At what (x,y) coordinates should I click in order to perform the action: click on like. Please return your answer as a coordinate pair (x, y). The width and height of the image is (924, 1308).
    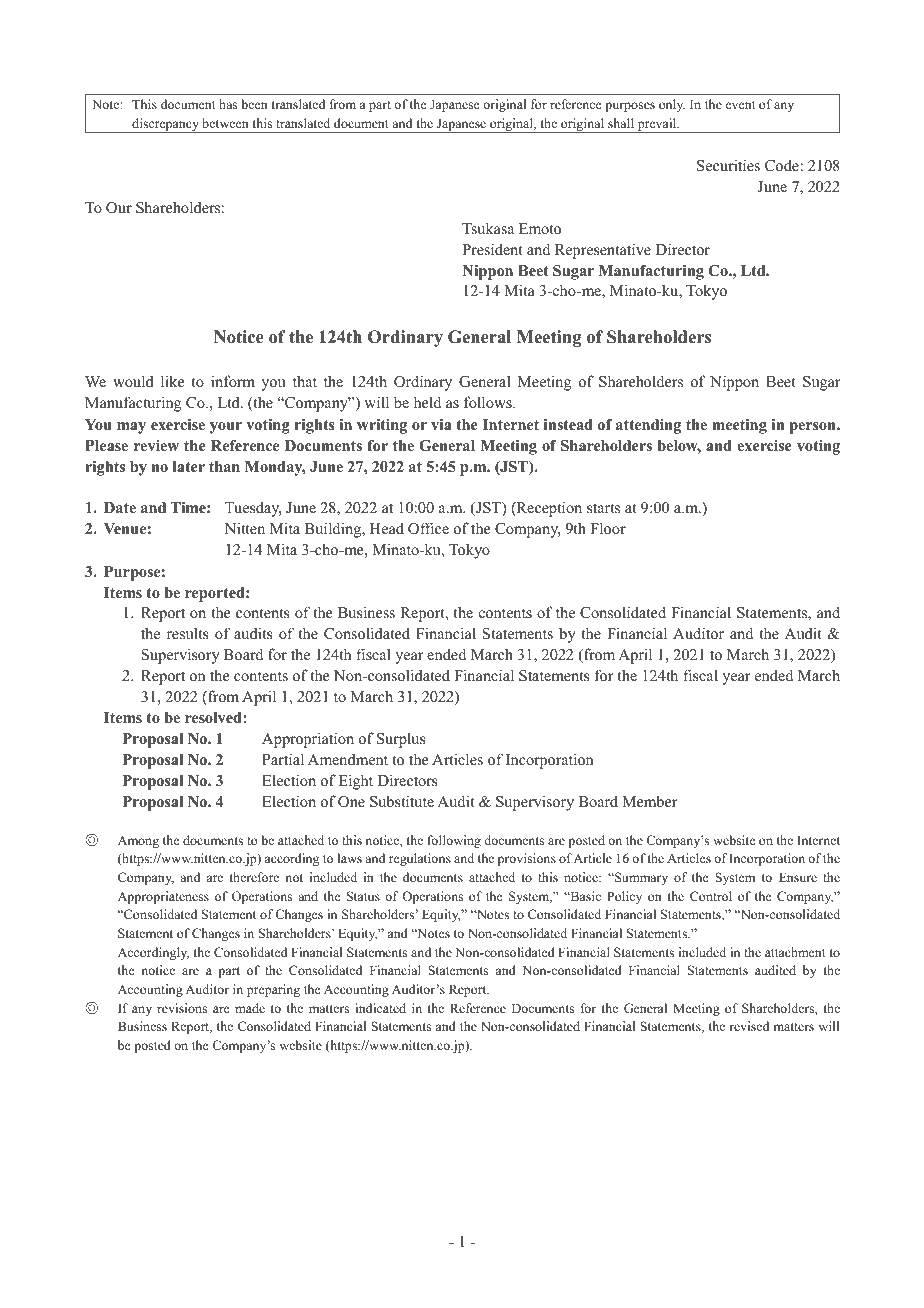
    Looking at the image, I should click on (172, 381).
